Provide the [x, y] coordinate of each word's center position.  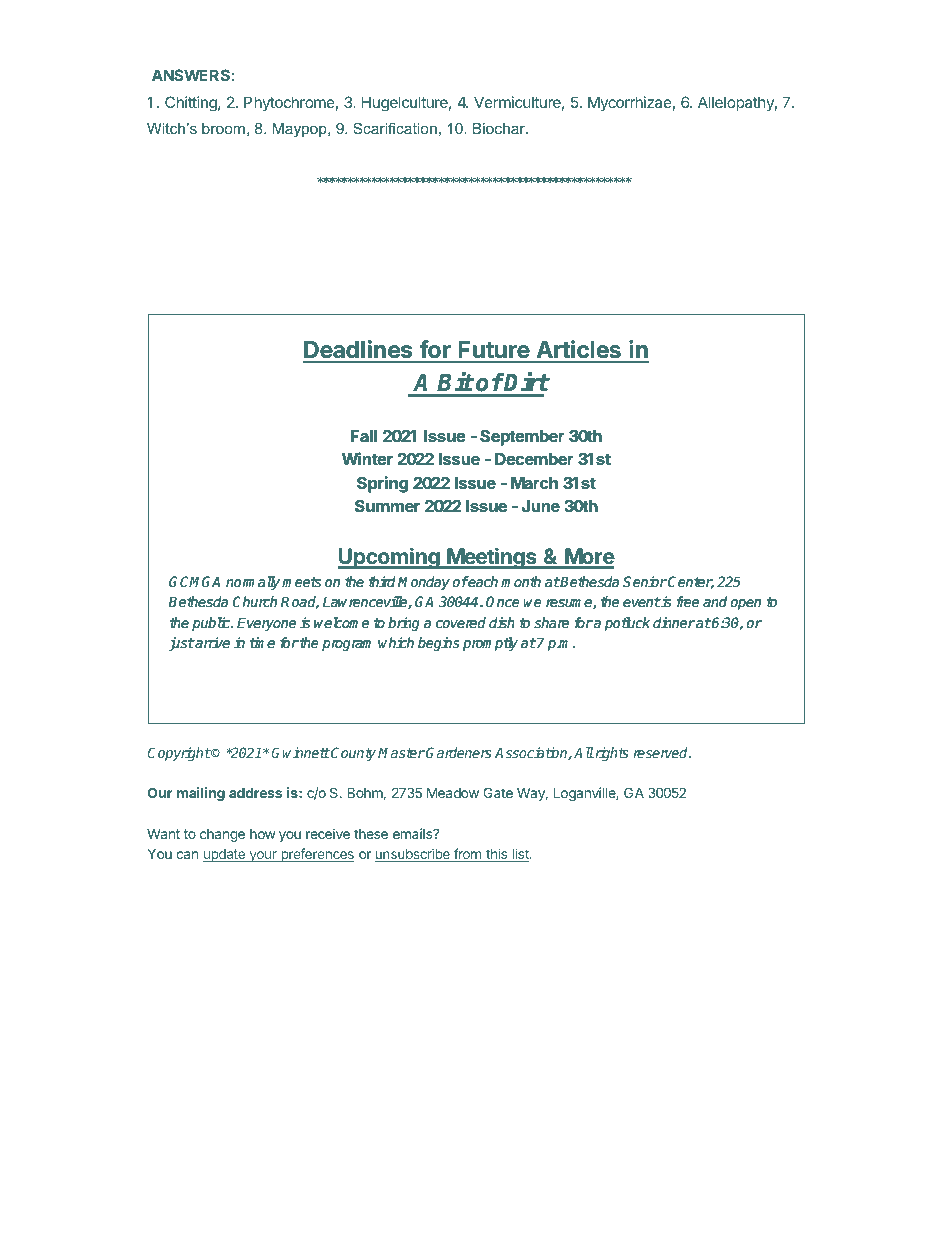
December [534, 459]
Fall [364, 436]
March [534, 483]
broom [223, 128]
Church [255, 601]
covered [461, 622]
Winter [367, 458]
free [688, 601]
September [522, 438]
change [222, 835]
